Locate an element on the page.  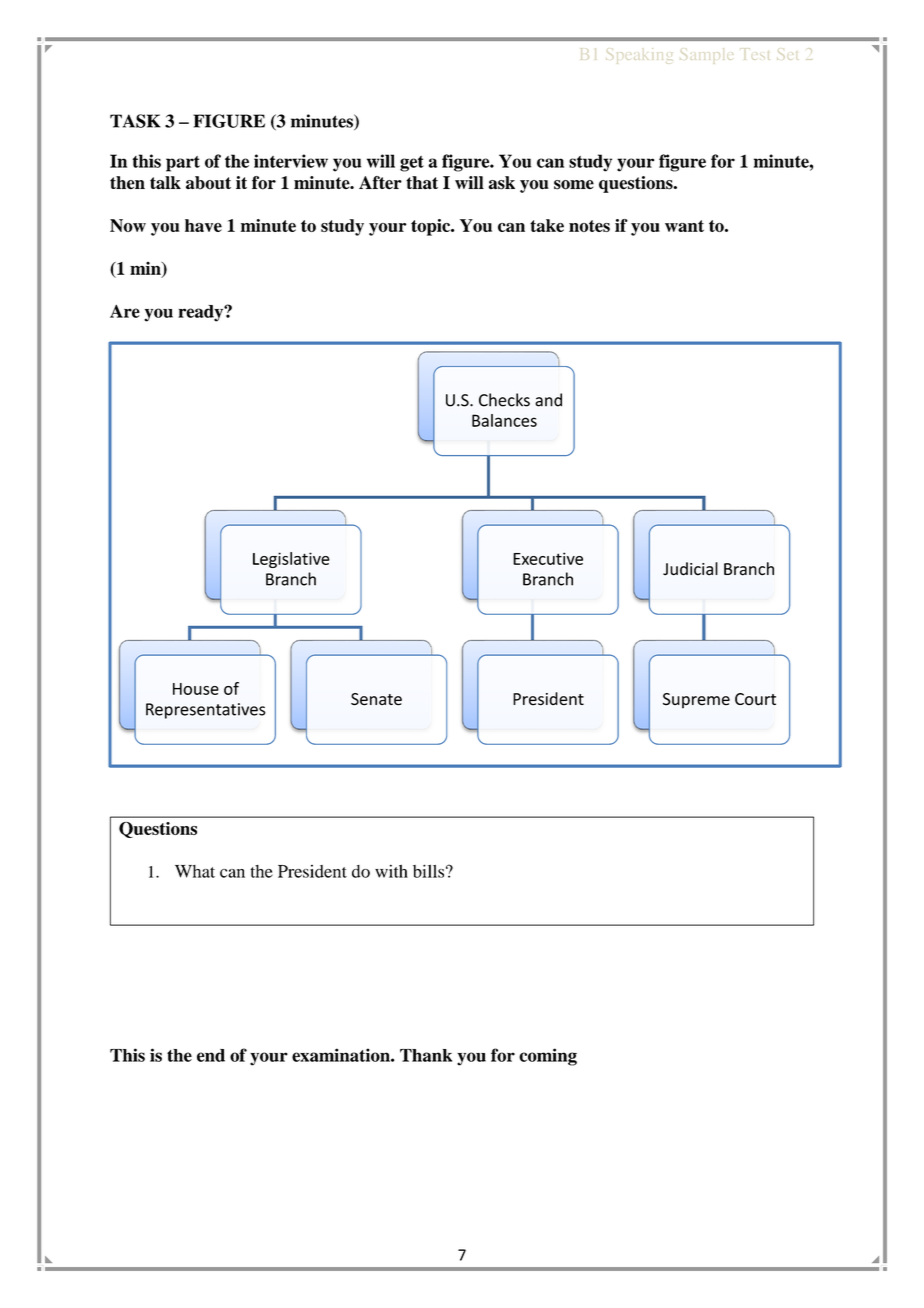
end is located at coordinates (211, 1055).
